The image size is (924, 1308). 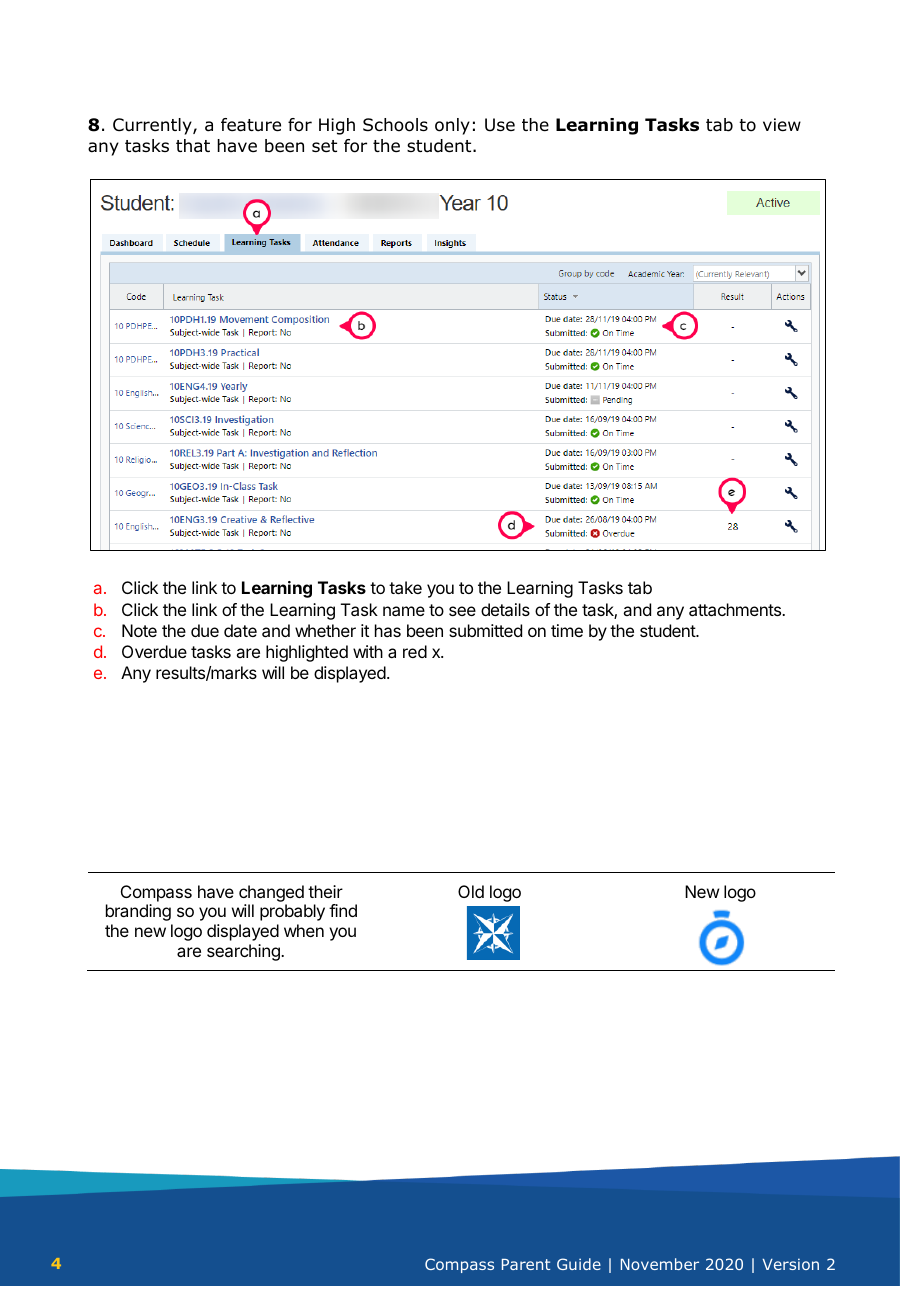 I want to click on Guide, so click(x=579, y=1264).
